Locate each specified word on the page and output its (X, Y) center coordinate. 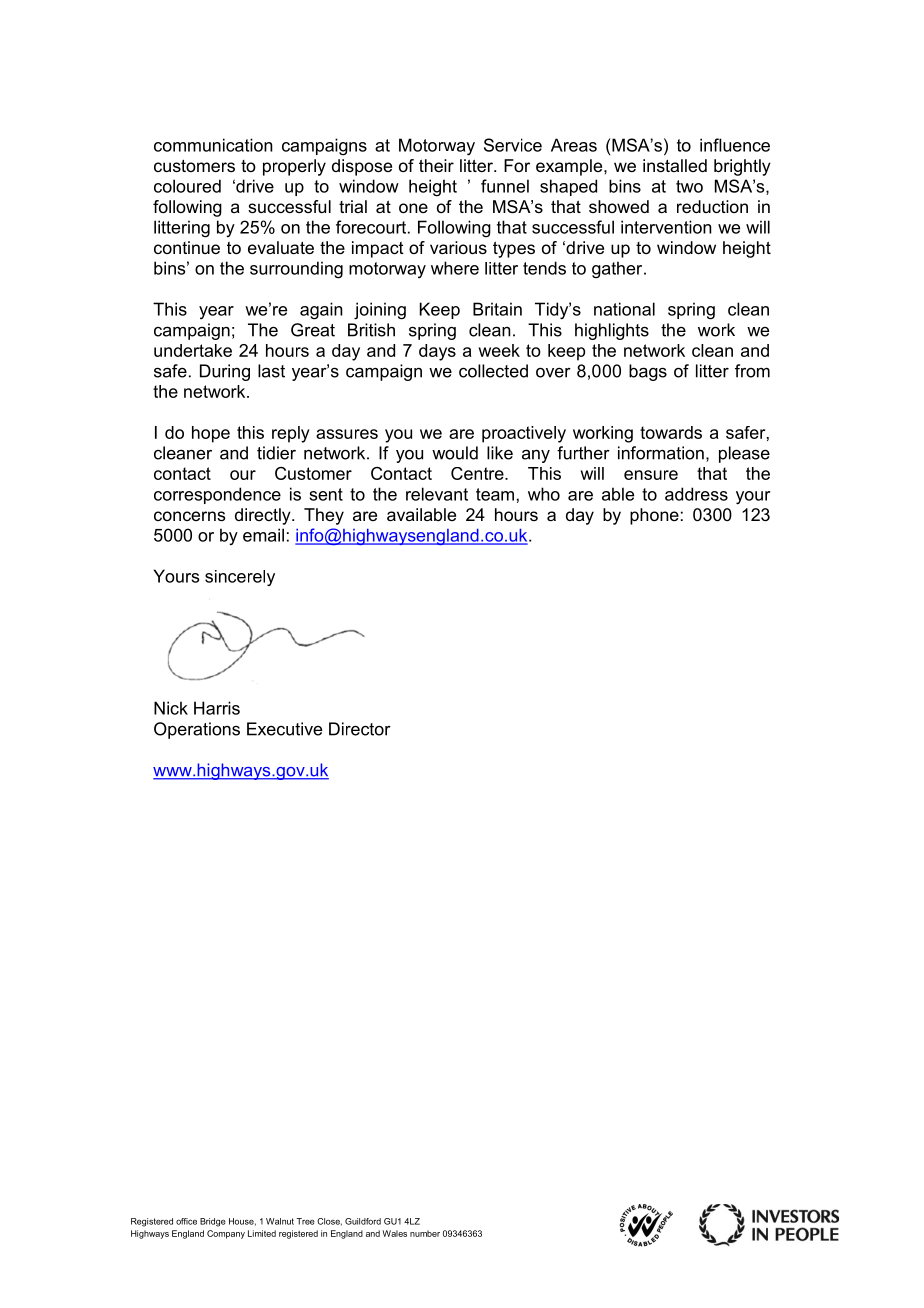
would (455, 453)
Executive (284, 729)
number (425, 1233)
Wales (394, 1233)
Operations (197, 730)
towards (671, 432)
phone (654, 516)
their (436, 165)
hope (211, 434)
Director (360, 729)
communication (213, 145)
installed (675, 165)
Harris (217, 708)
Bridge (213, 1222)
